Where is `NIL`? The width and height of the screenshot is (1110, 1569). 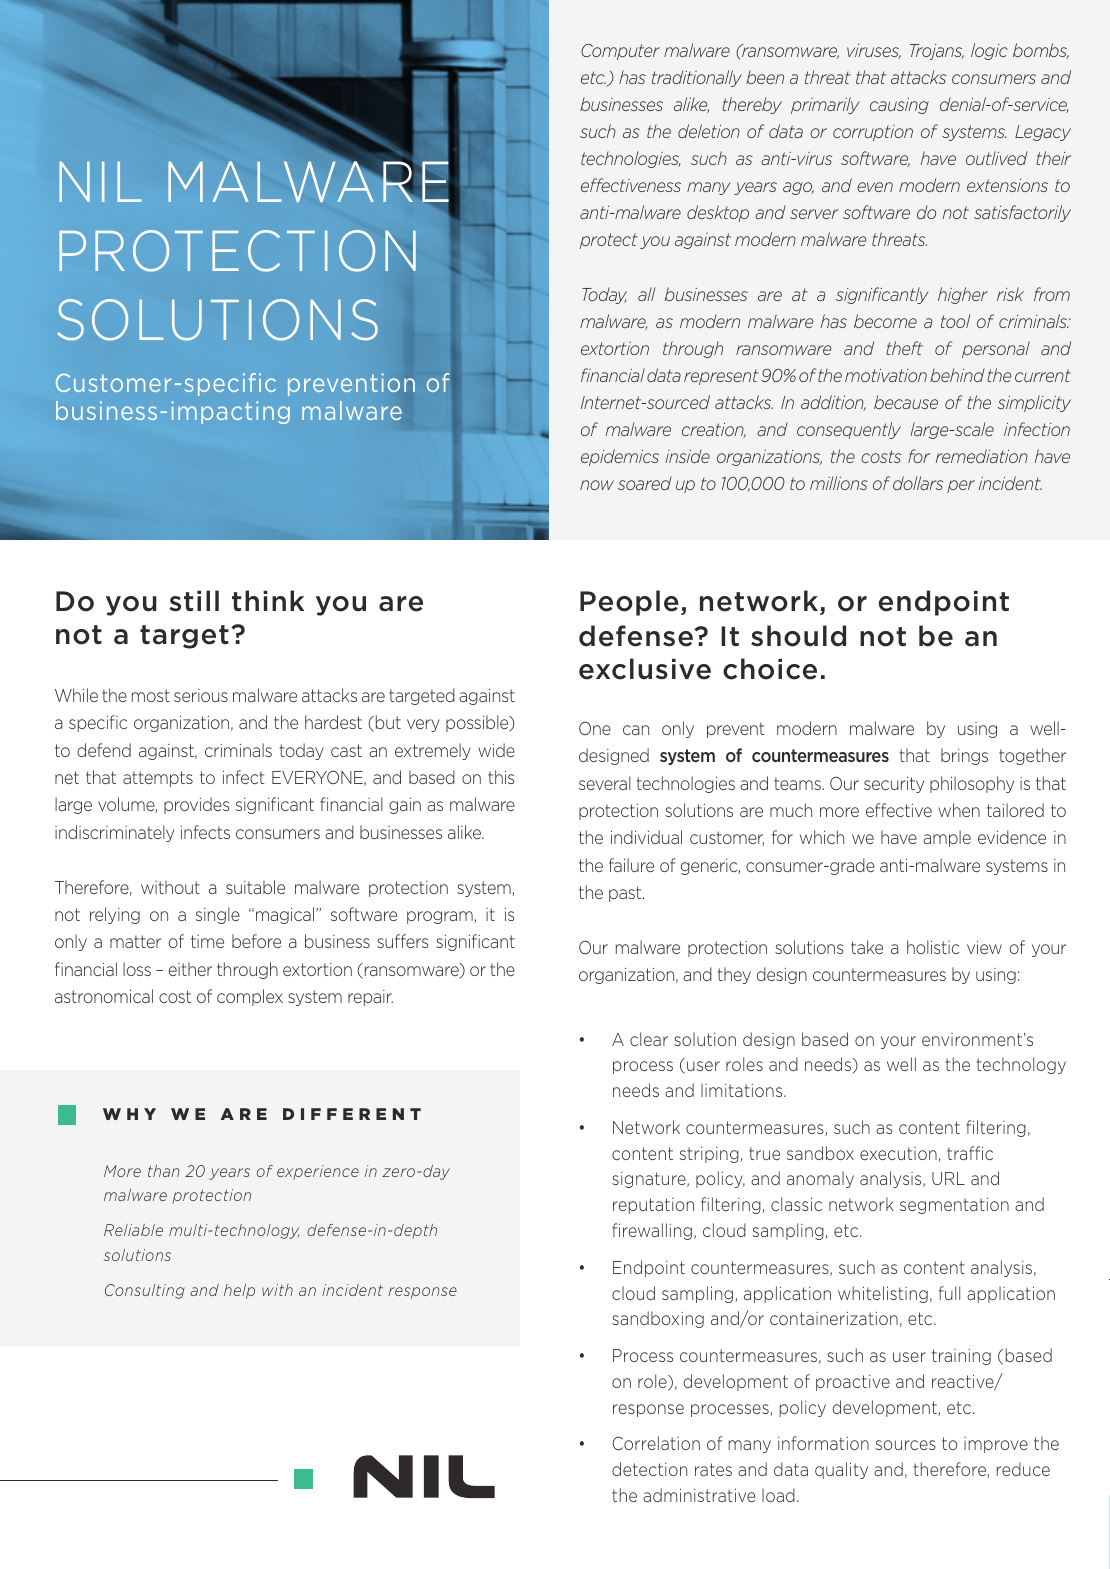 NIL is located at coordinates (100, 182).
